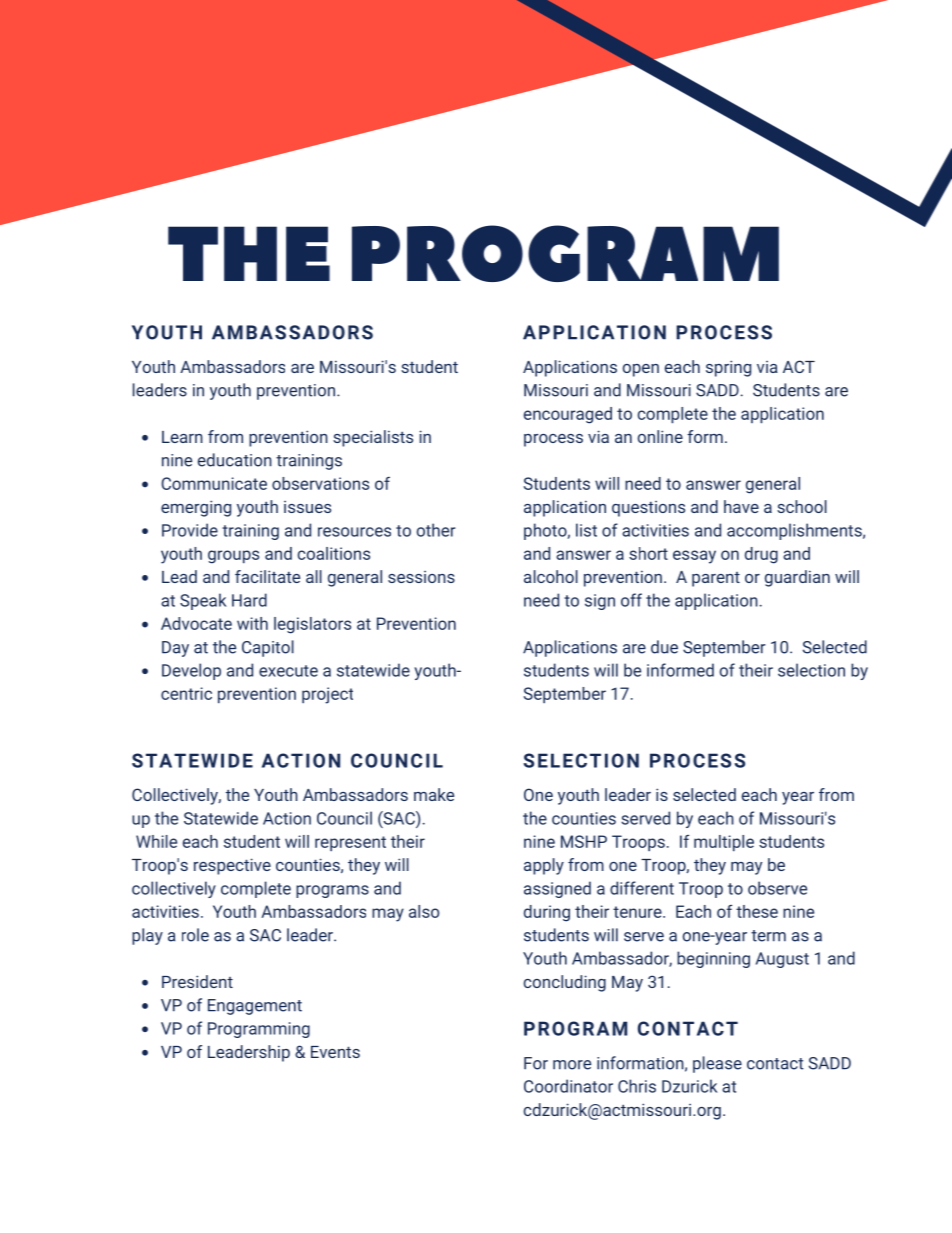  I want to click on apply, so click(544, 866).
